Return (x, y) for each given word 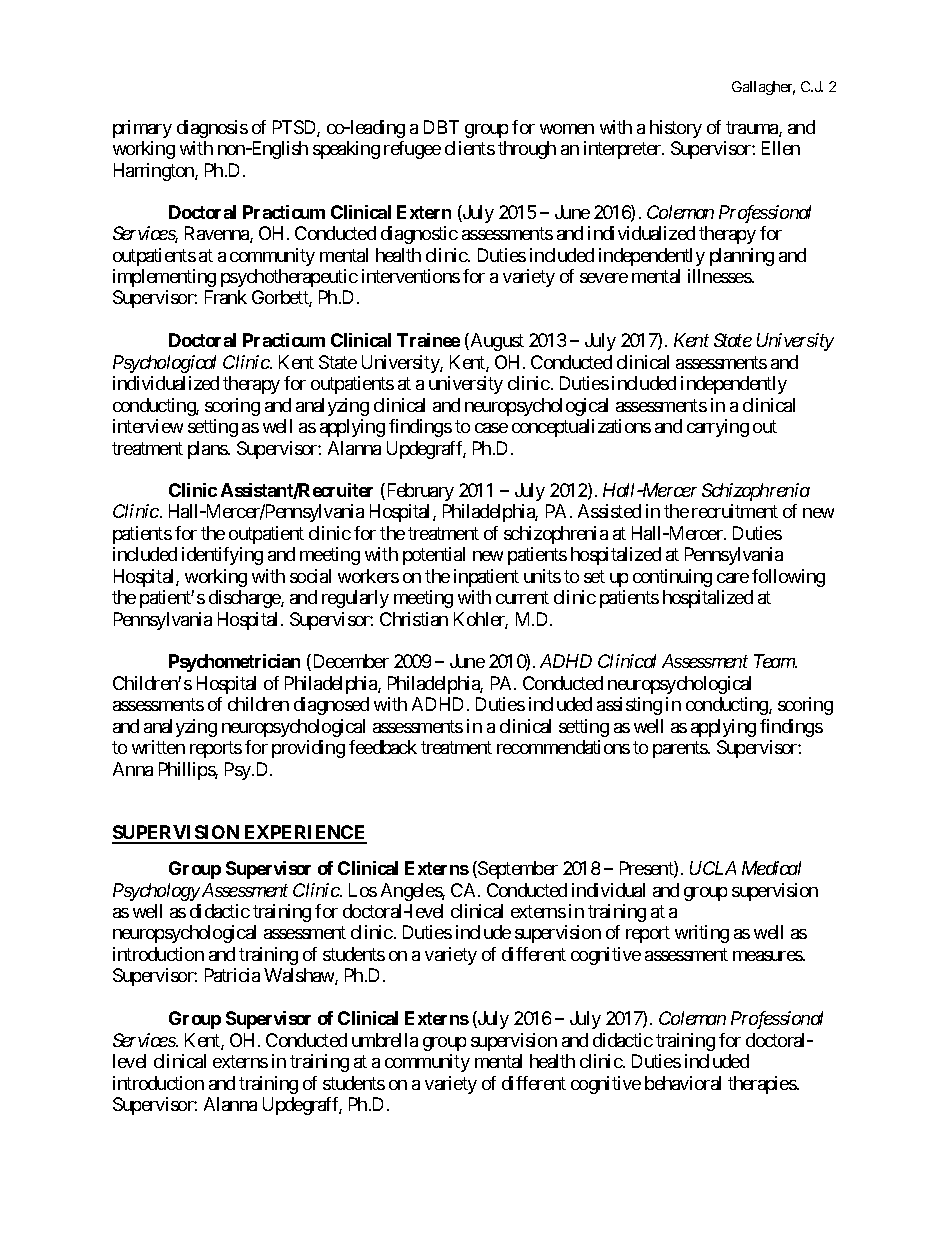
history (676, 129)
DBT (441, 127)
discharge (245, 599)
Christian (414, 619)
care (733, 578)
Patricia (232, 975)
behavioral (683, 1083)
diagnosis (212, 129)
